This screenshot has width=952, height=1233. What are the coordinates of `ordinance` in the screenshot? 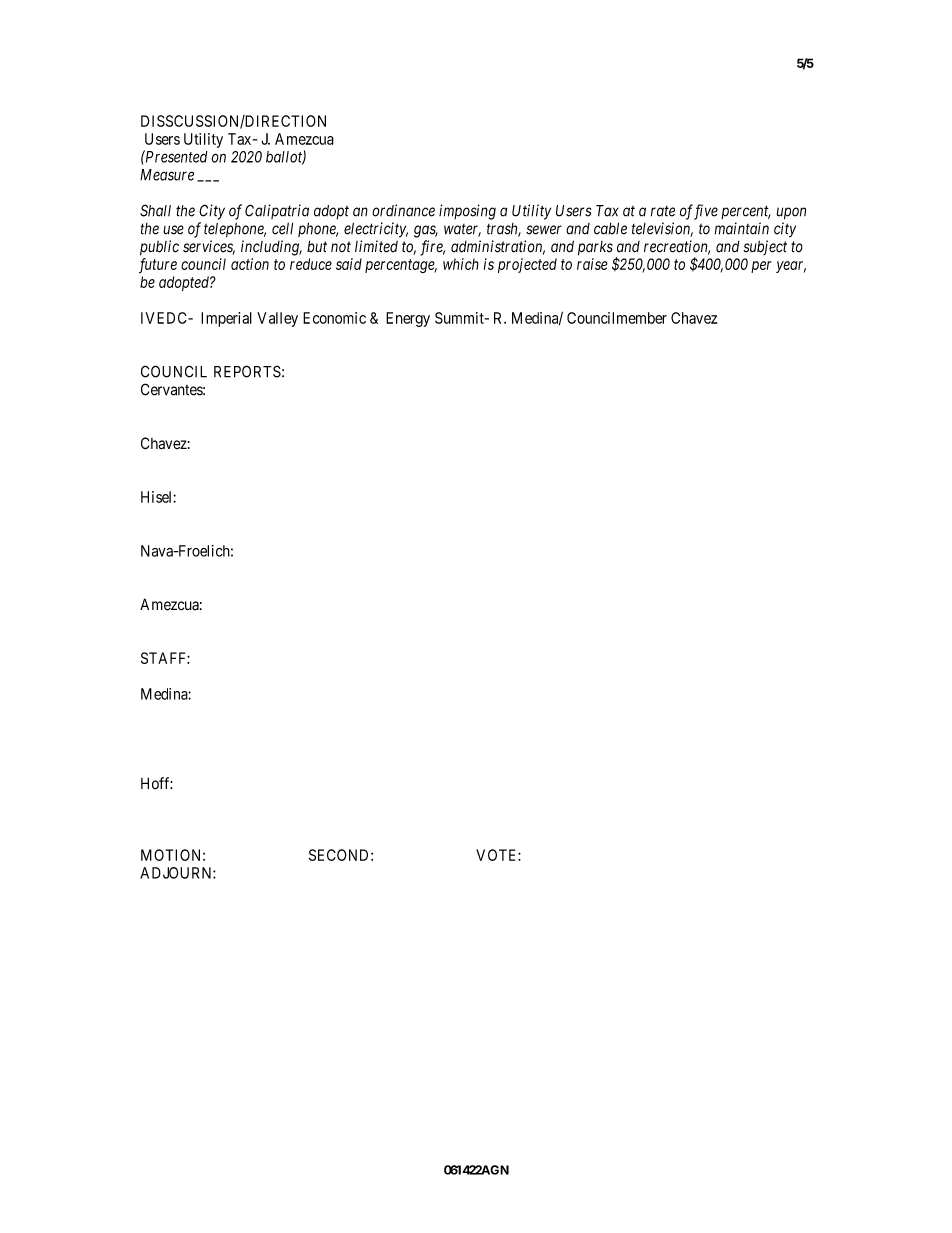 It's located at (403, 210).
